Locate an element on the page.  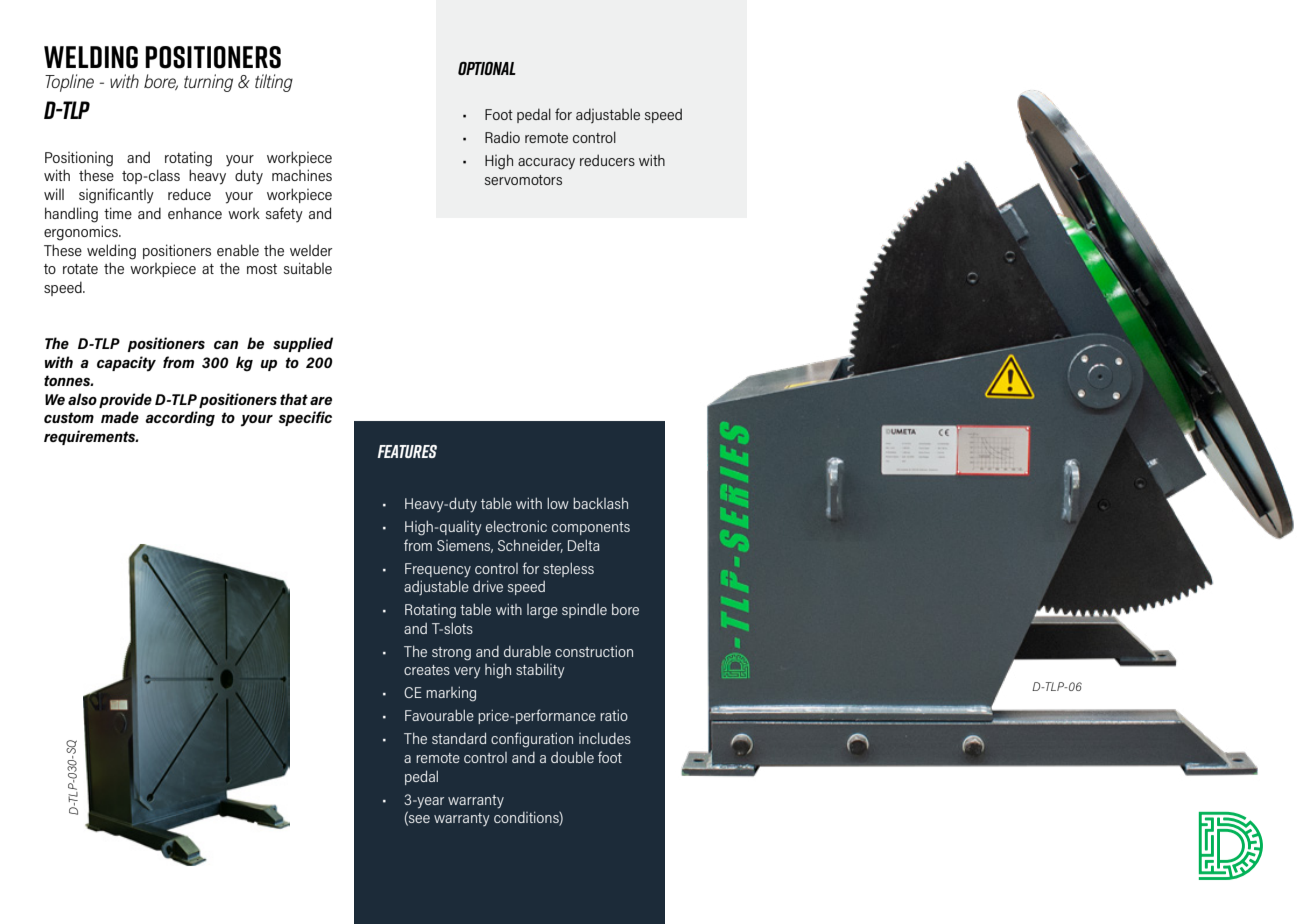
Frequency is located at coordinates (438, 570).
